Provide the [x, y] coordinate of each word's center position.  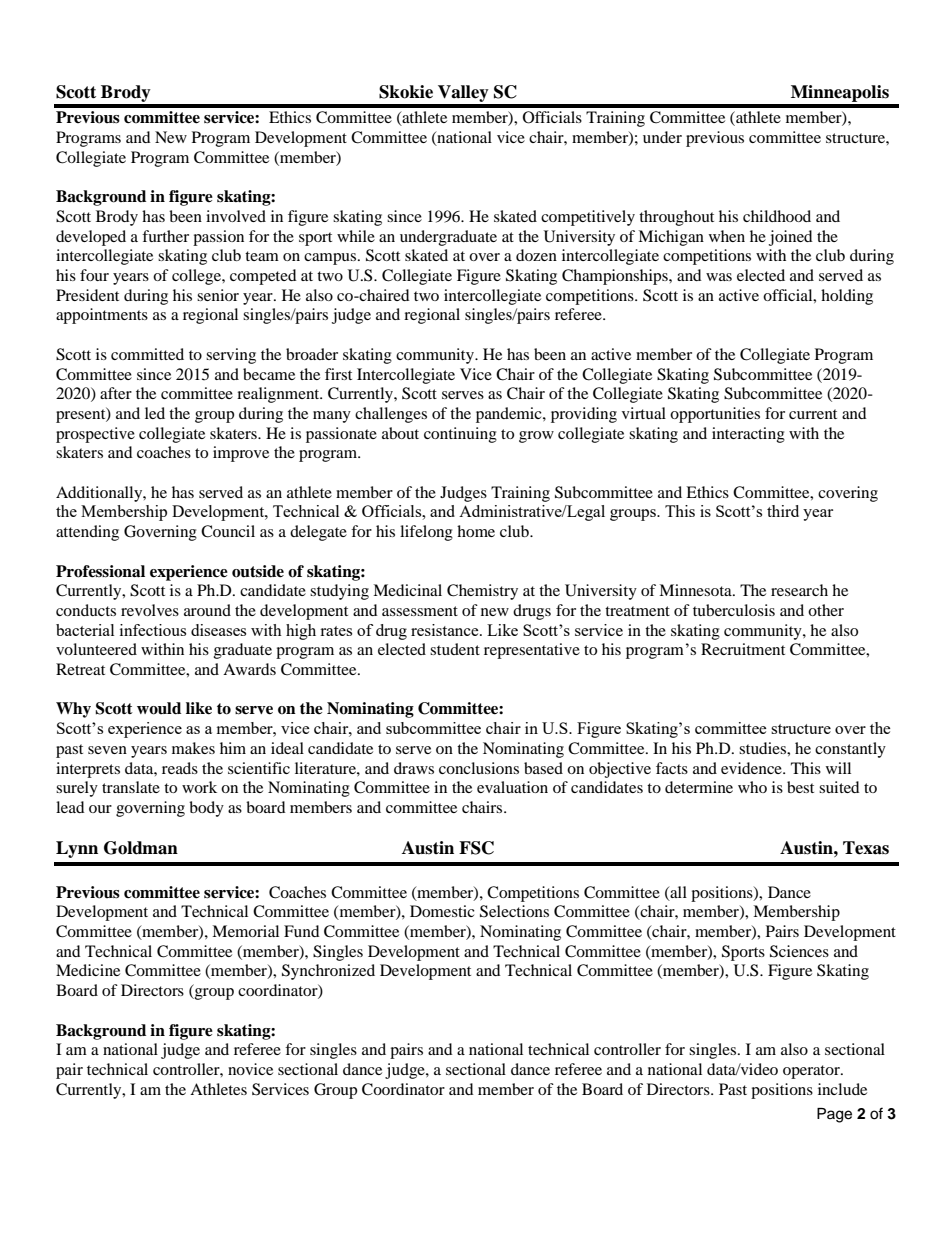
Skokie [406, 92]
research [799, 590]
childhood [777, 216]
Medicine [88, 970]
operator [812, 1072]
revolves [150, 610]
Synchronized [328, 972]
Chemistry [482, 592]
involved [236, 216]
